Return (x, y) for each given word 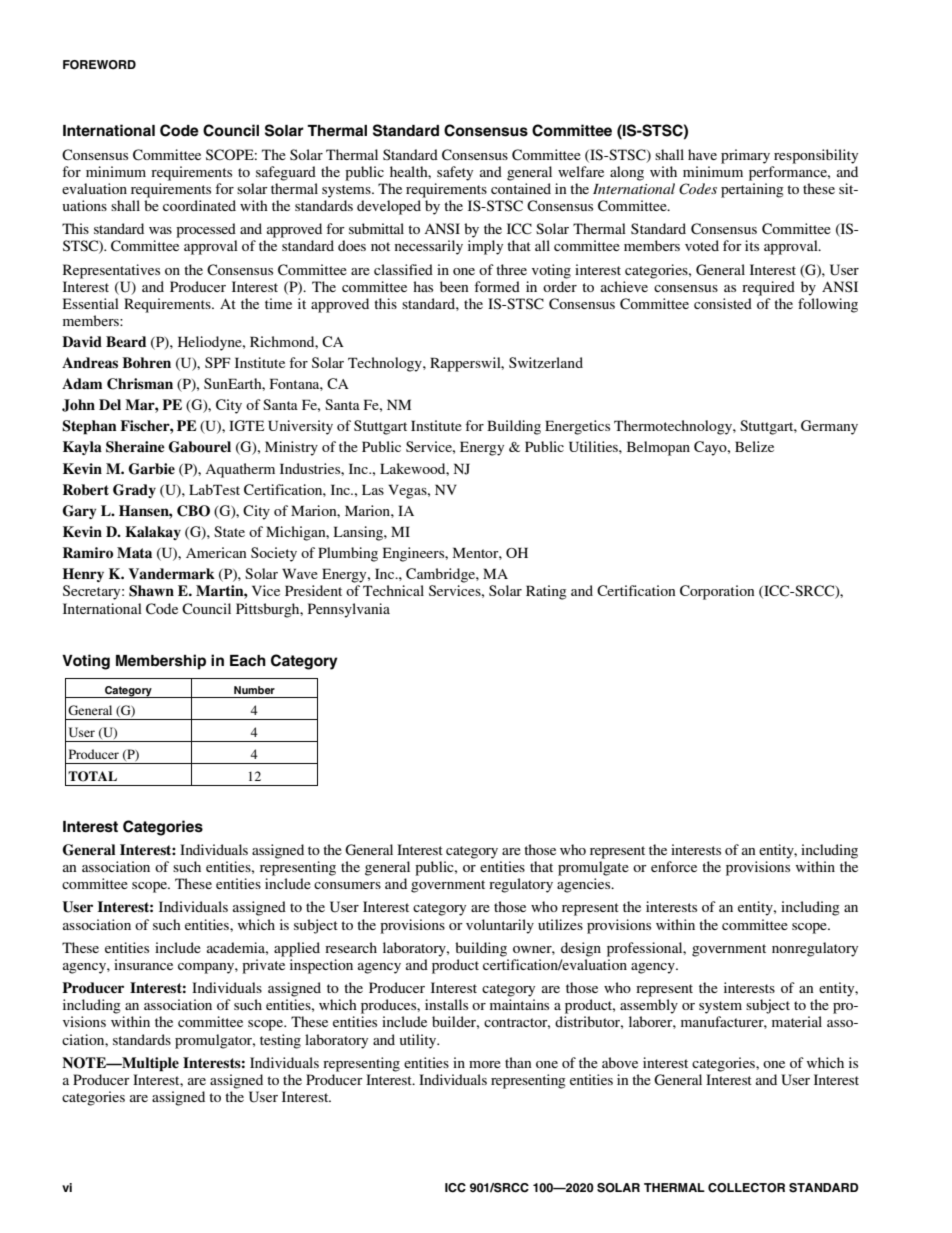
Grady (134, 491)
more (485, 1064)
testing (280, 1041)
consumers (347, 885)
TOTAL (92, 776)
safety (455, 173)
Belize (754, 446)
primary (745, 156)
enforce (674, 866)
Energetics (577, 427)
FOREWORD (99, 65)
